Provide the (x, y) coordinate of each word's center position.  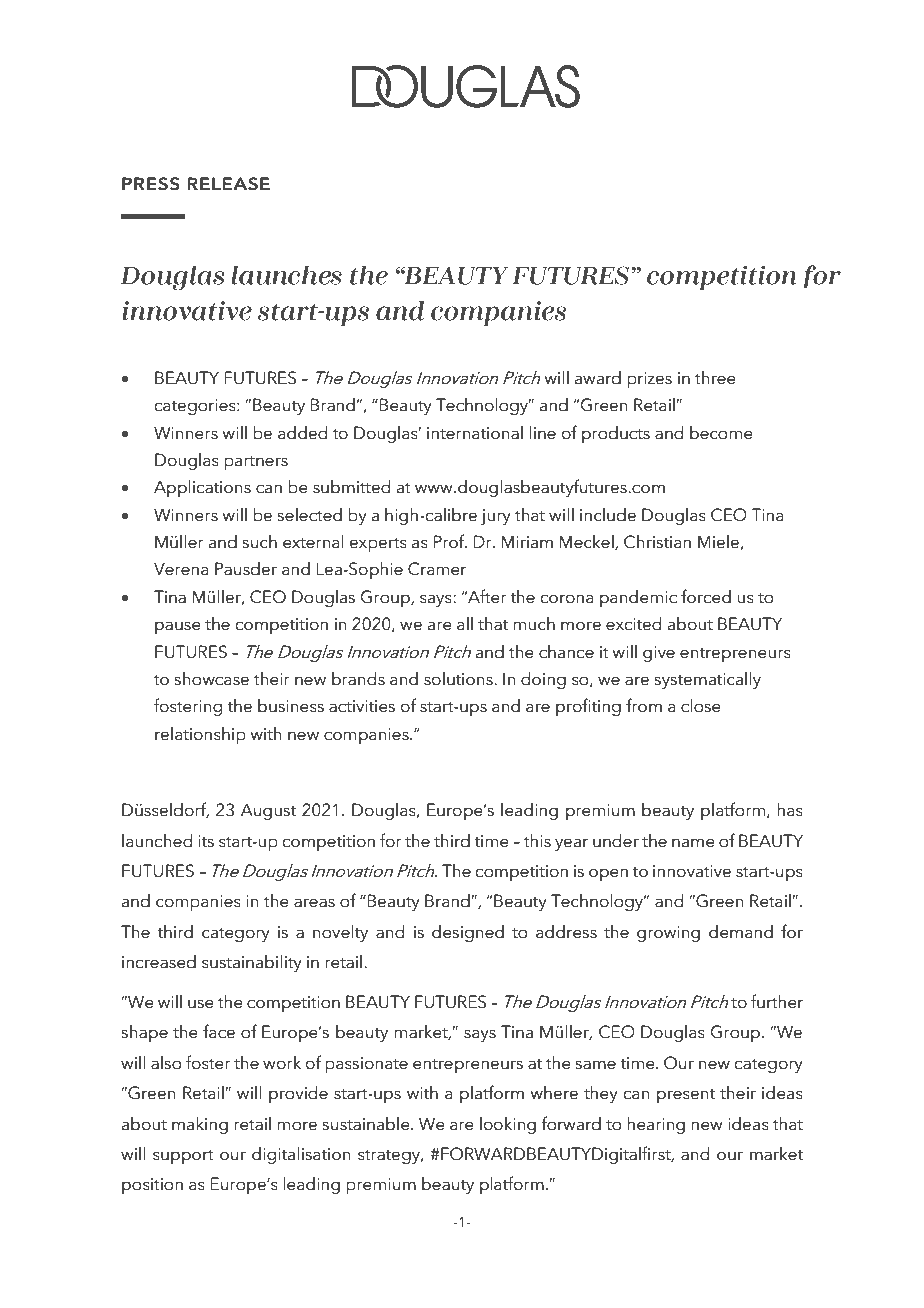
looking (508, 1125)
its (206, 841)
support (183, 1157)
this (537, 841)
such (260, 542)
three (715, 378)
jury (496, 517)
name (693, 843)
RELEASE (228, 184)
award (598, 378)
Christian (657, 542)
